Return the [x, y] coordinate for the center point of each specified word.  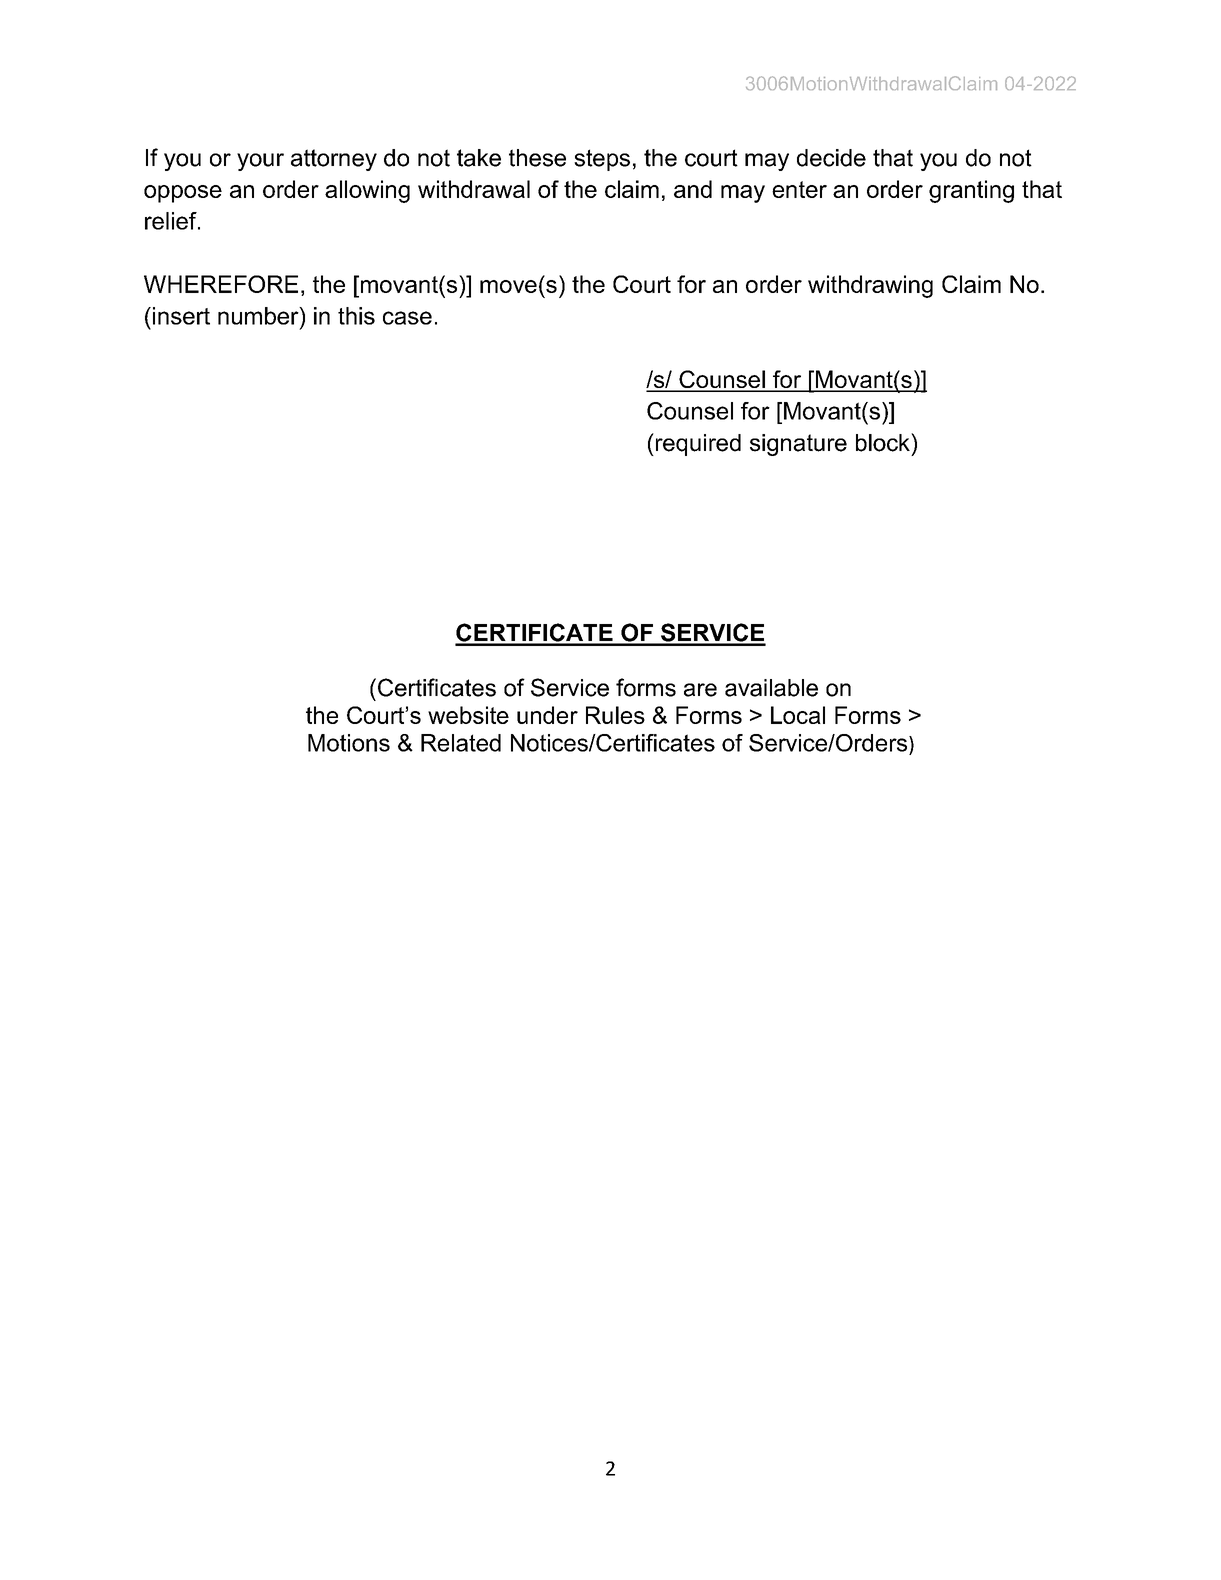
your [260, 162]
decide [831, 158]
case [407, 318]
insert [181, 316]
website [468, 715]
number [259, 316]
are [700, 690]
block [884, 442]
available [771, 688]
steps [602, 160]
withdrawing [870, 286]
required [697, 444]
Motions [349, 743]
